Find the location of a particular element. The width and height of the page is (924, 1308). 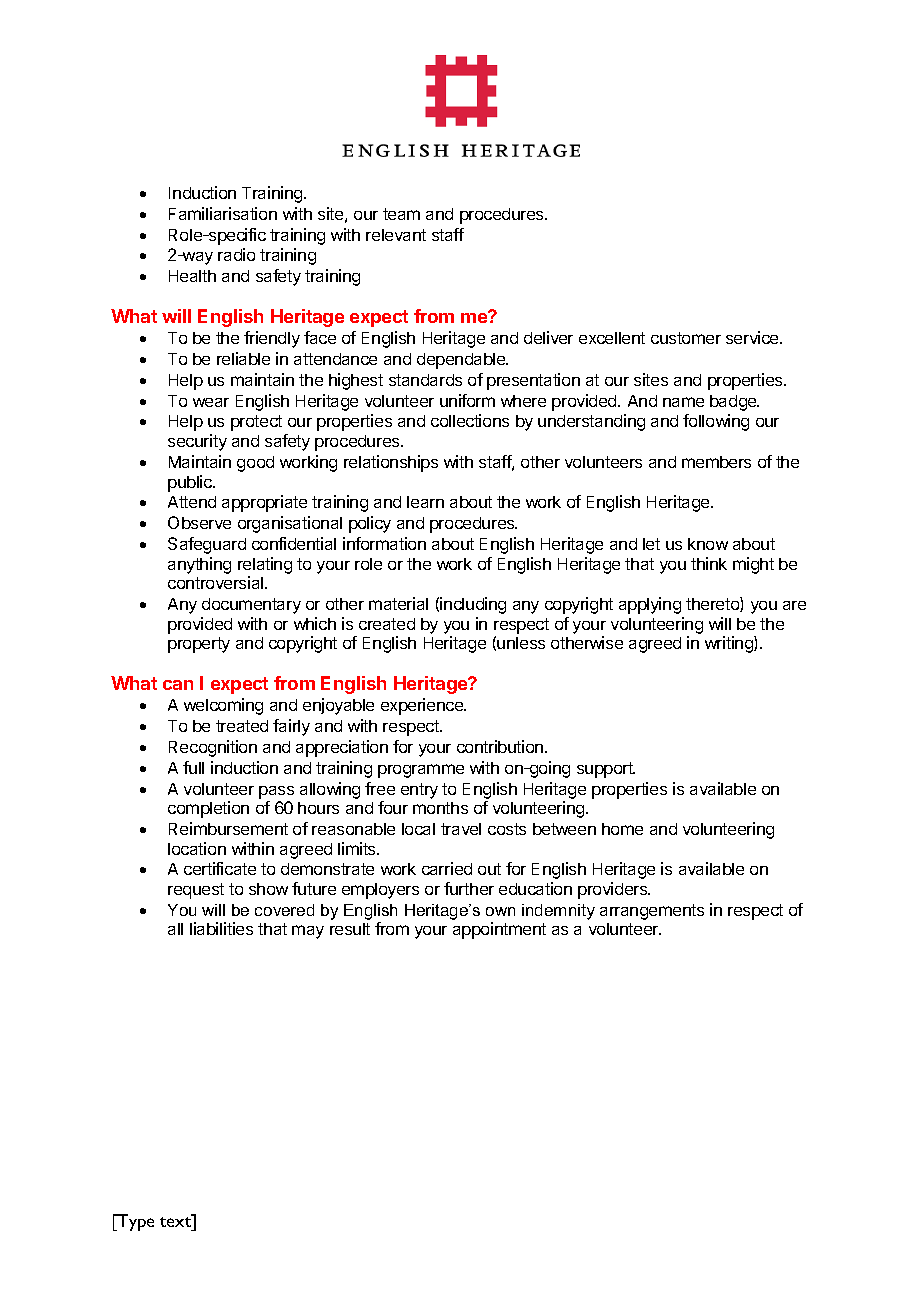

think is located at coordinates (709, 563).
